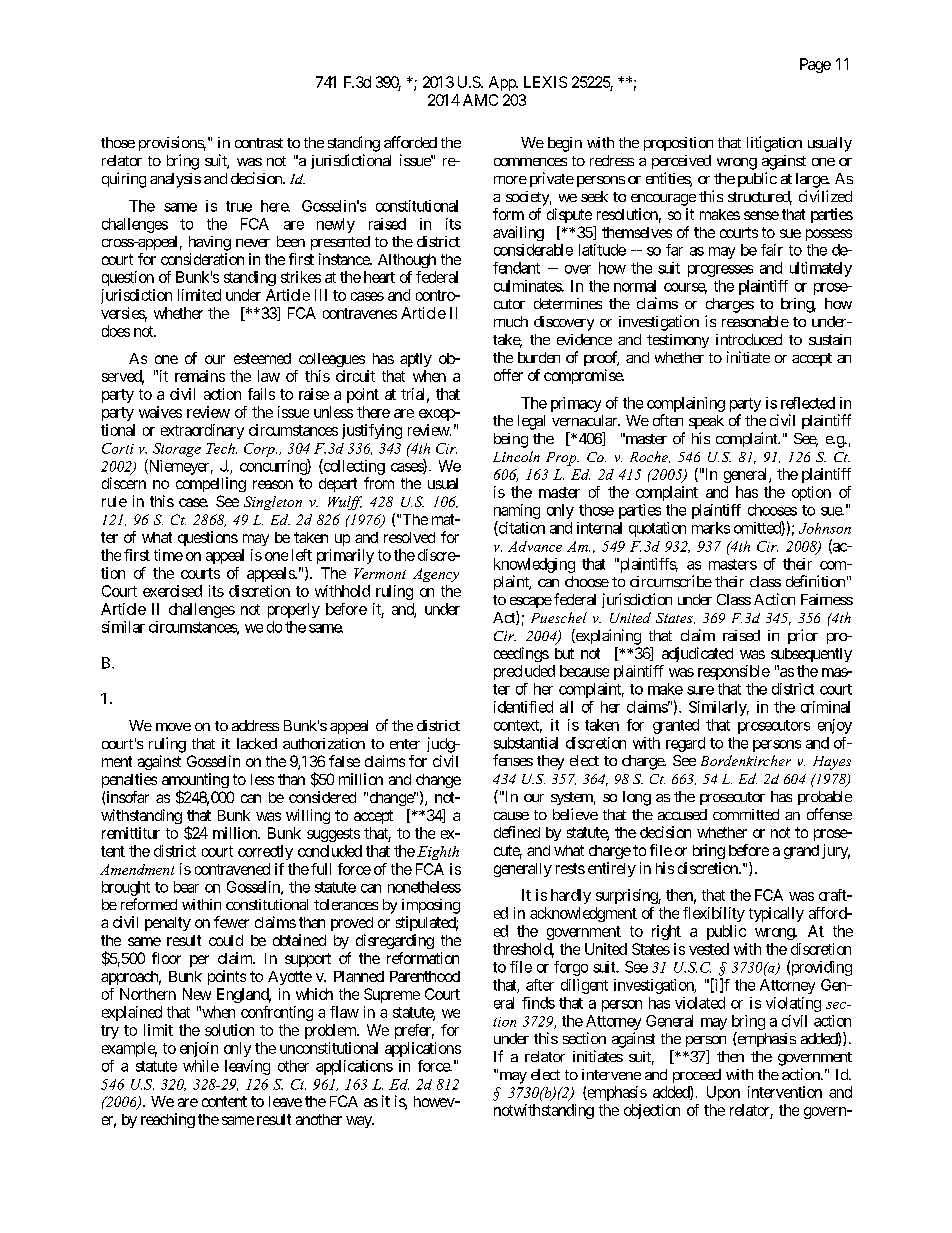  Describe the element at coordinates (172, 591) in the document. I see `exercised` at that location.
